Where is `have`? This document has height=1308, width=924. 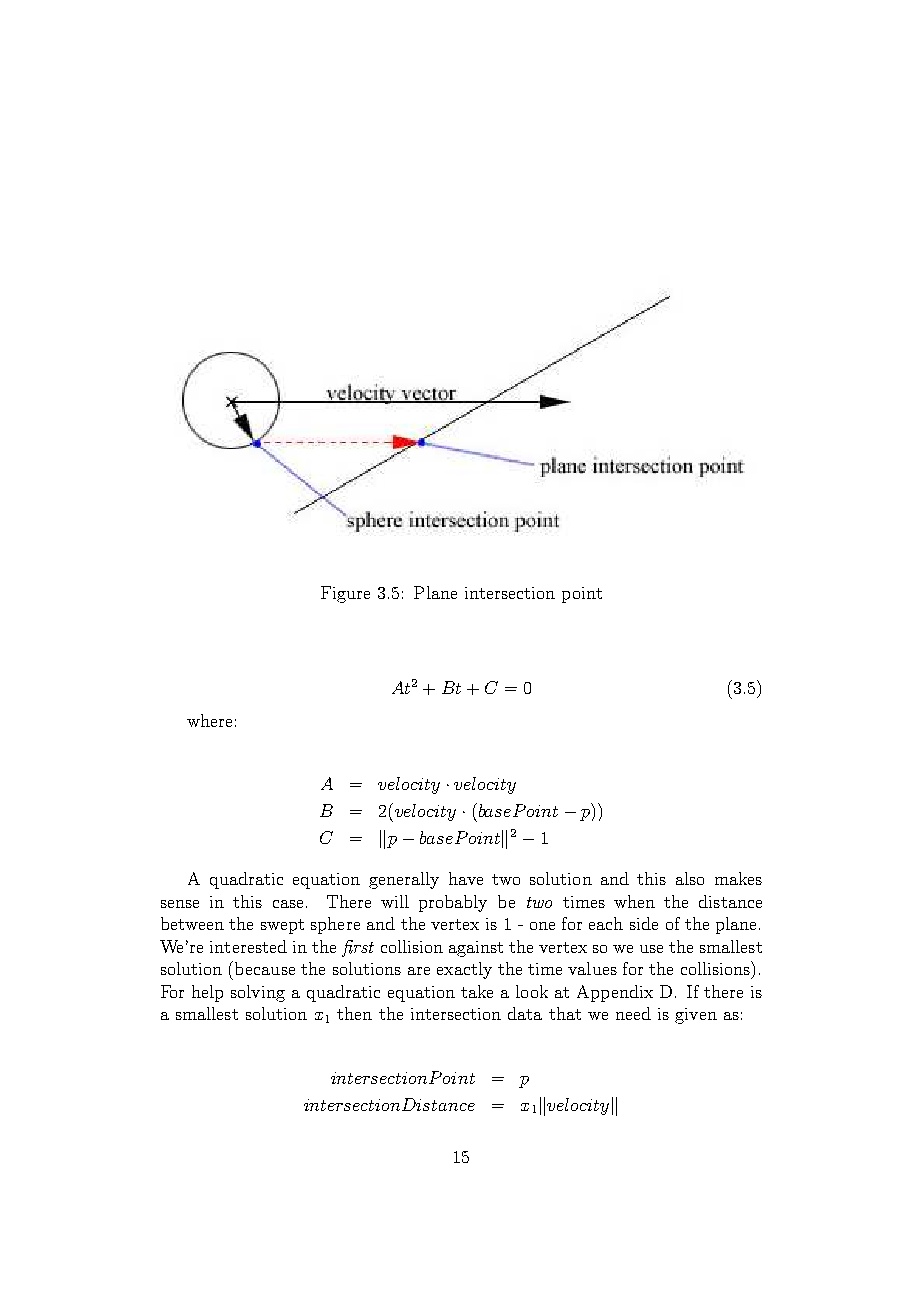
have is located at coordinates (466, 878).
